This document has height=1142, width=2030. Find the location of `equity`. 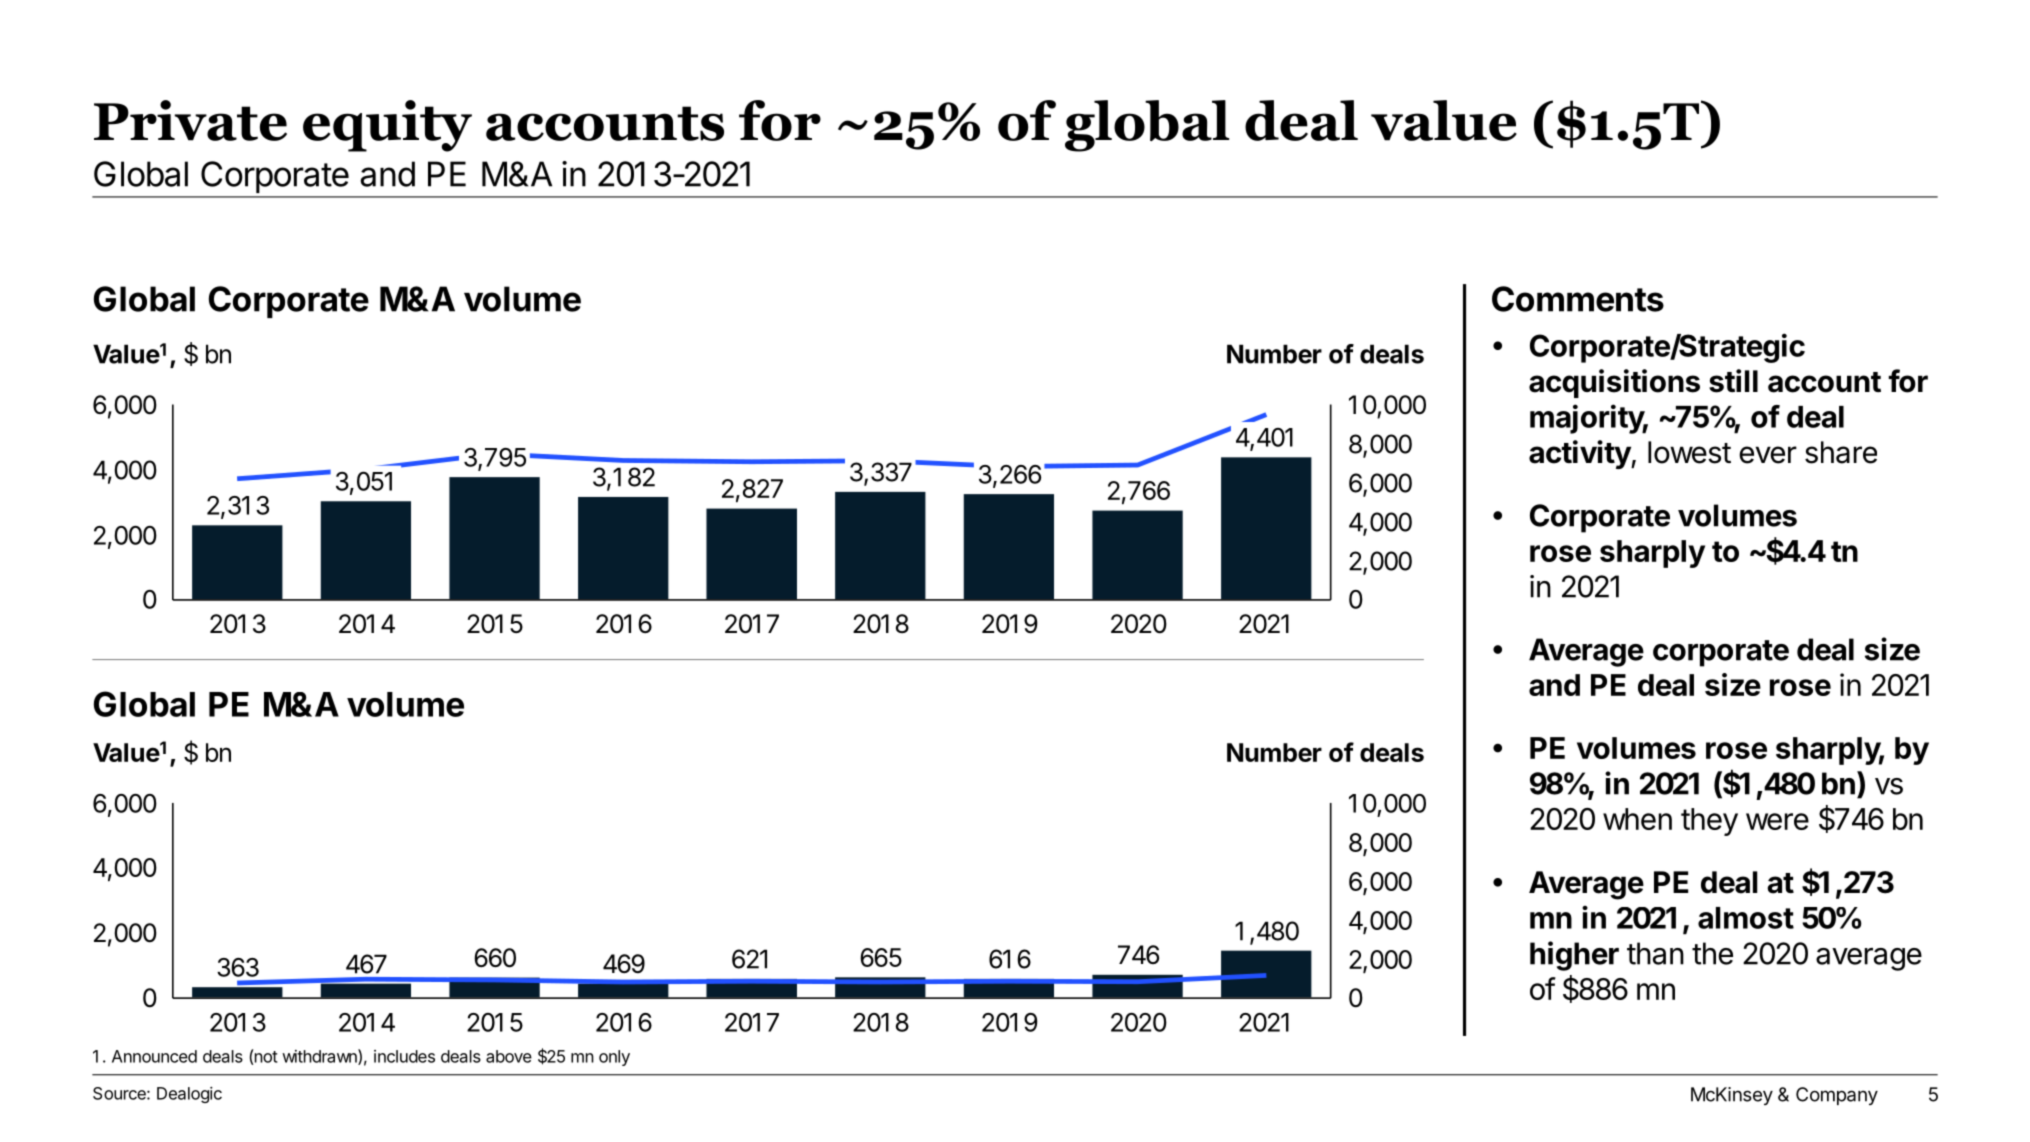

equity is located at coordinates (387, 126).
